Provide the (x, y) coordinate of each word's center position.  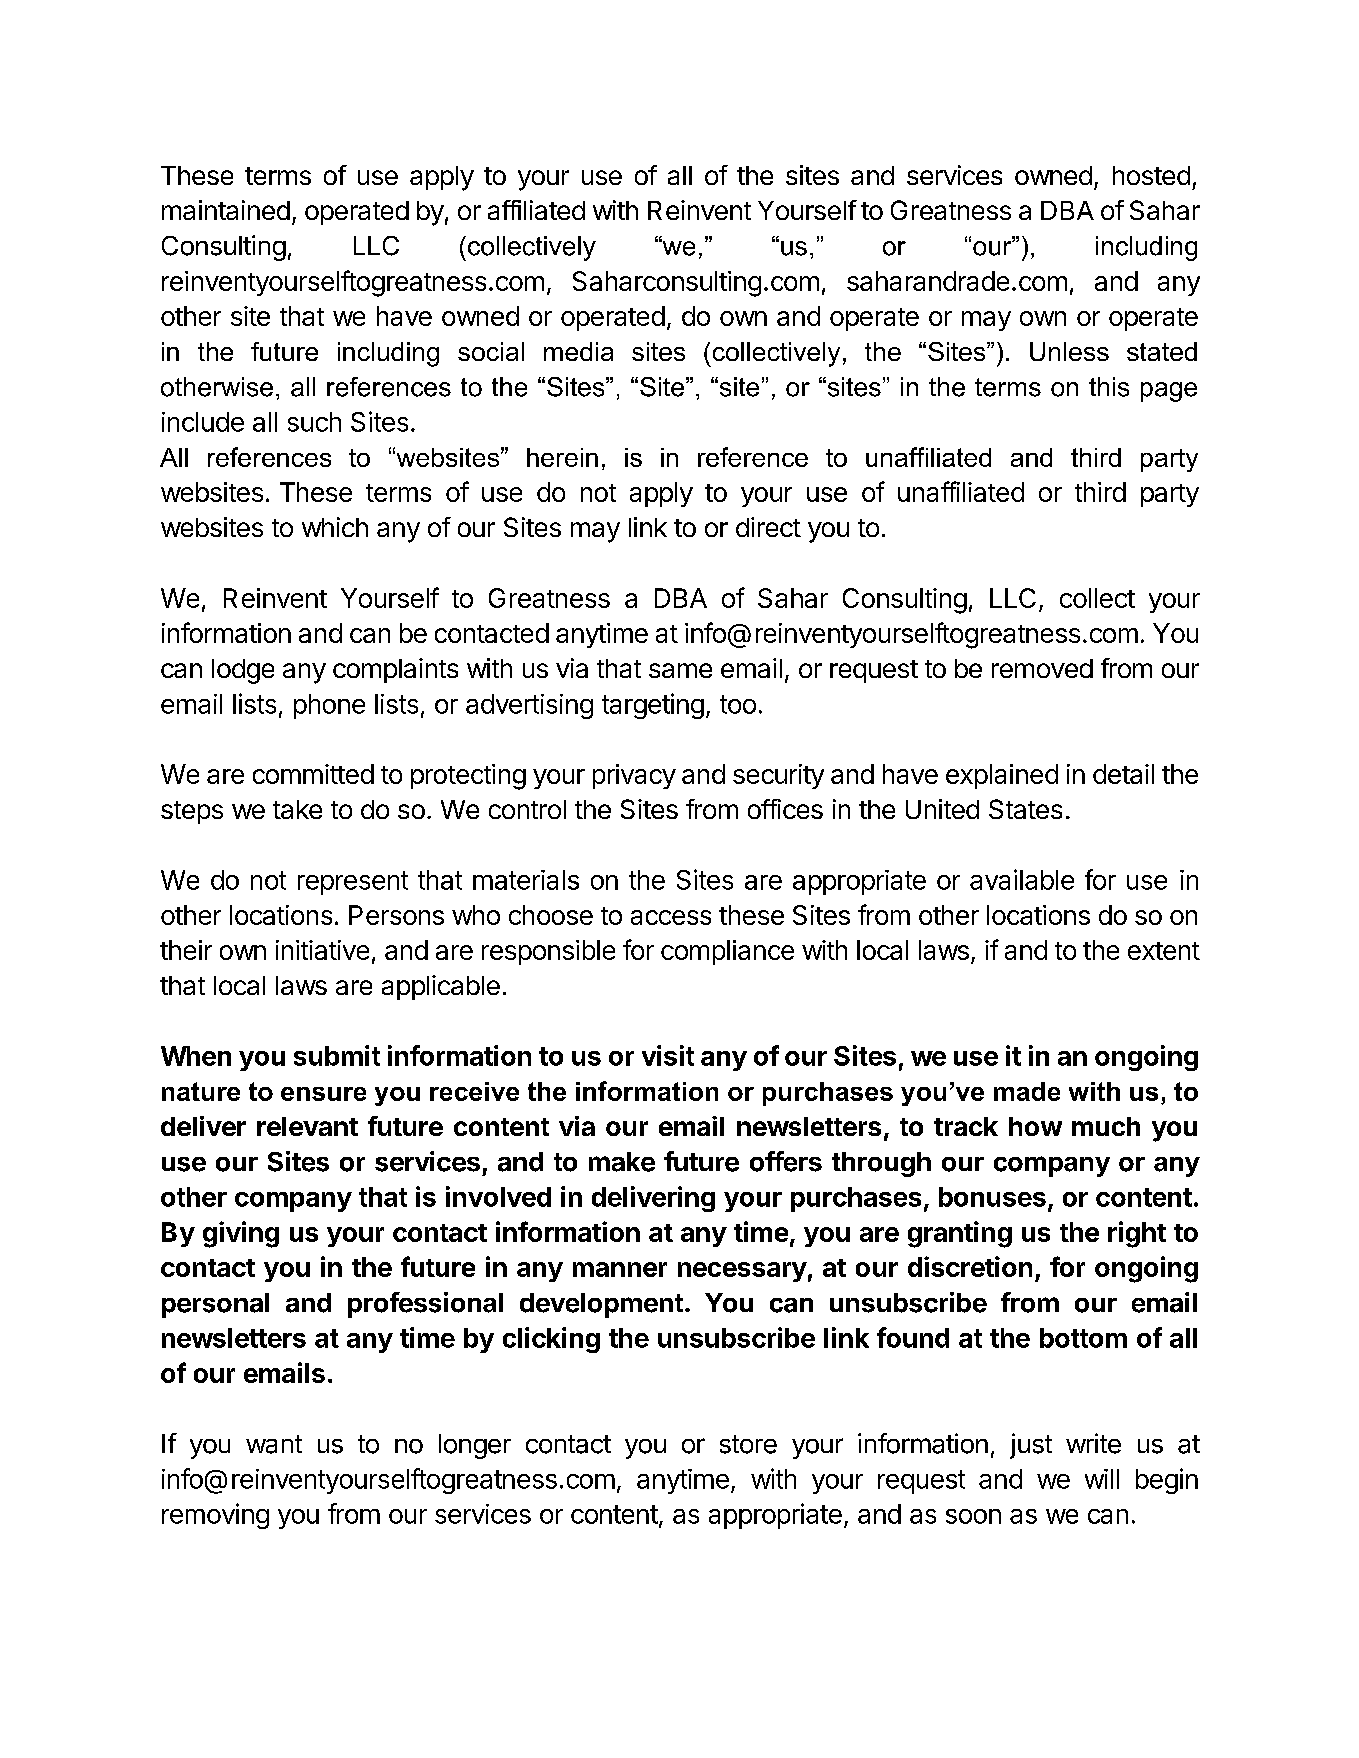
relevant (307, 1126)
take (297, 809)
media (578, 351)
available (1022, 879)
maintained (226, 210)
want (274, 1444)
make (622, 1162)
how (1035, 1126)
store (748, 1444)
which (335, 527)
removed (1042, 668)
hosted (1151, 175)
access (671, 917)
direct (768, 527)
